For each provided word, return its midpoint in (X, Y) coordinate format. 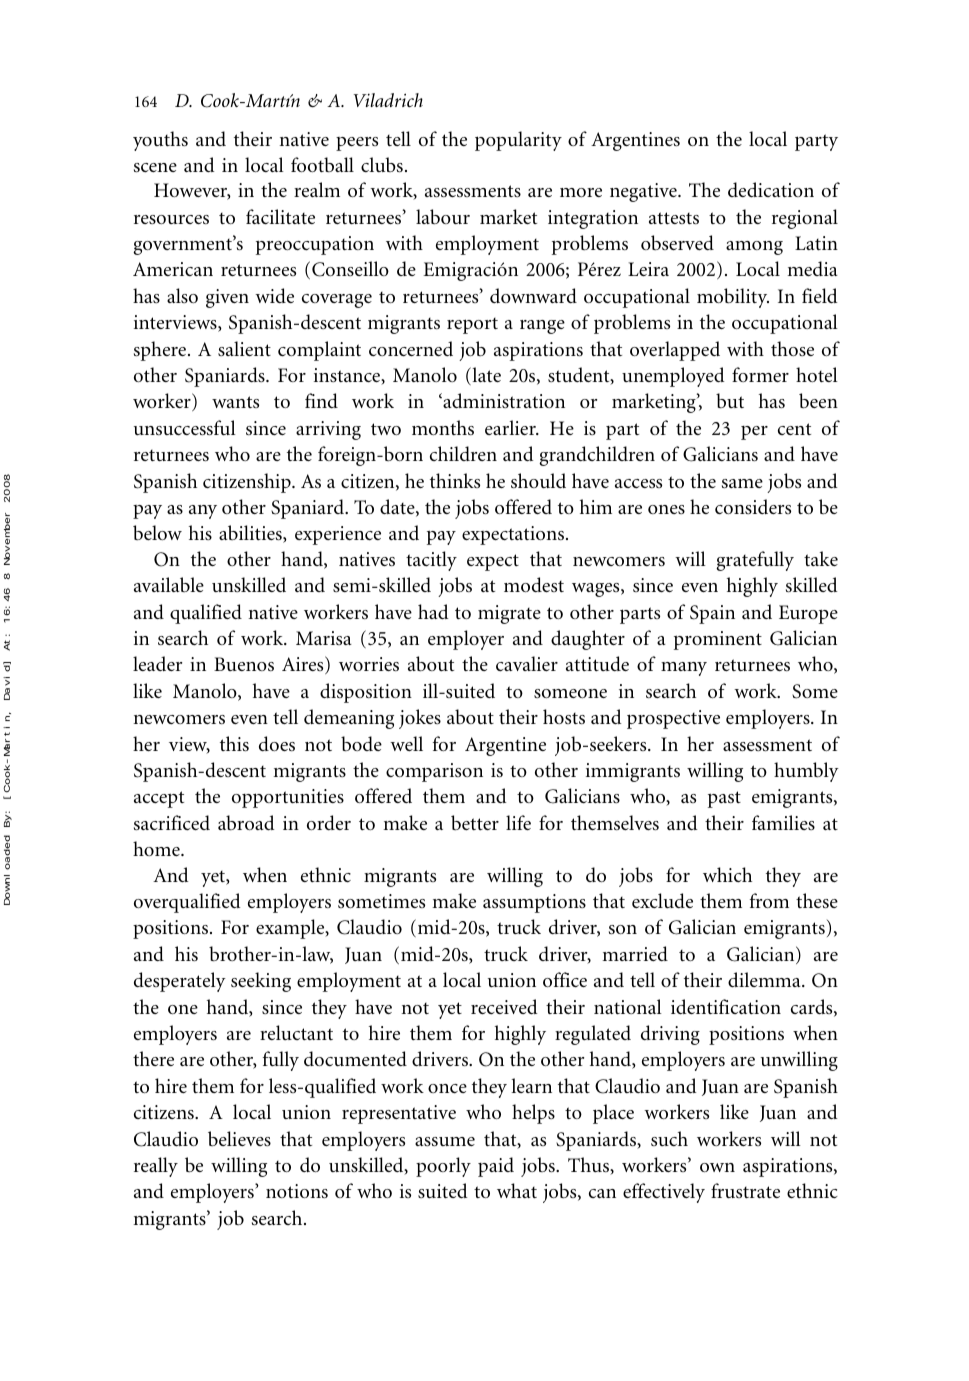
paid (496, 1167)
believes (239, 1139)
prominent (718, 640)
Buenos (244, 664)
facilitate (280, 216)
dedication (771, 189)
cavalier (527, 663)
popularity (518, 141)
